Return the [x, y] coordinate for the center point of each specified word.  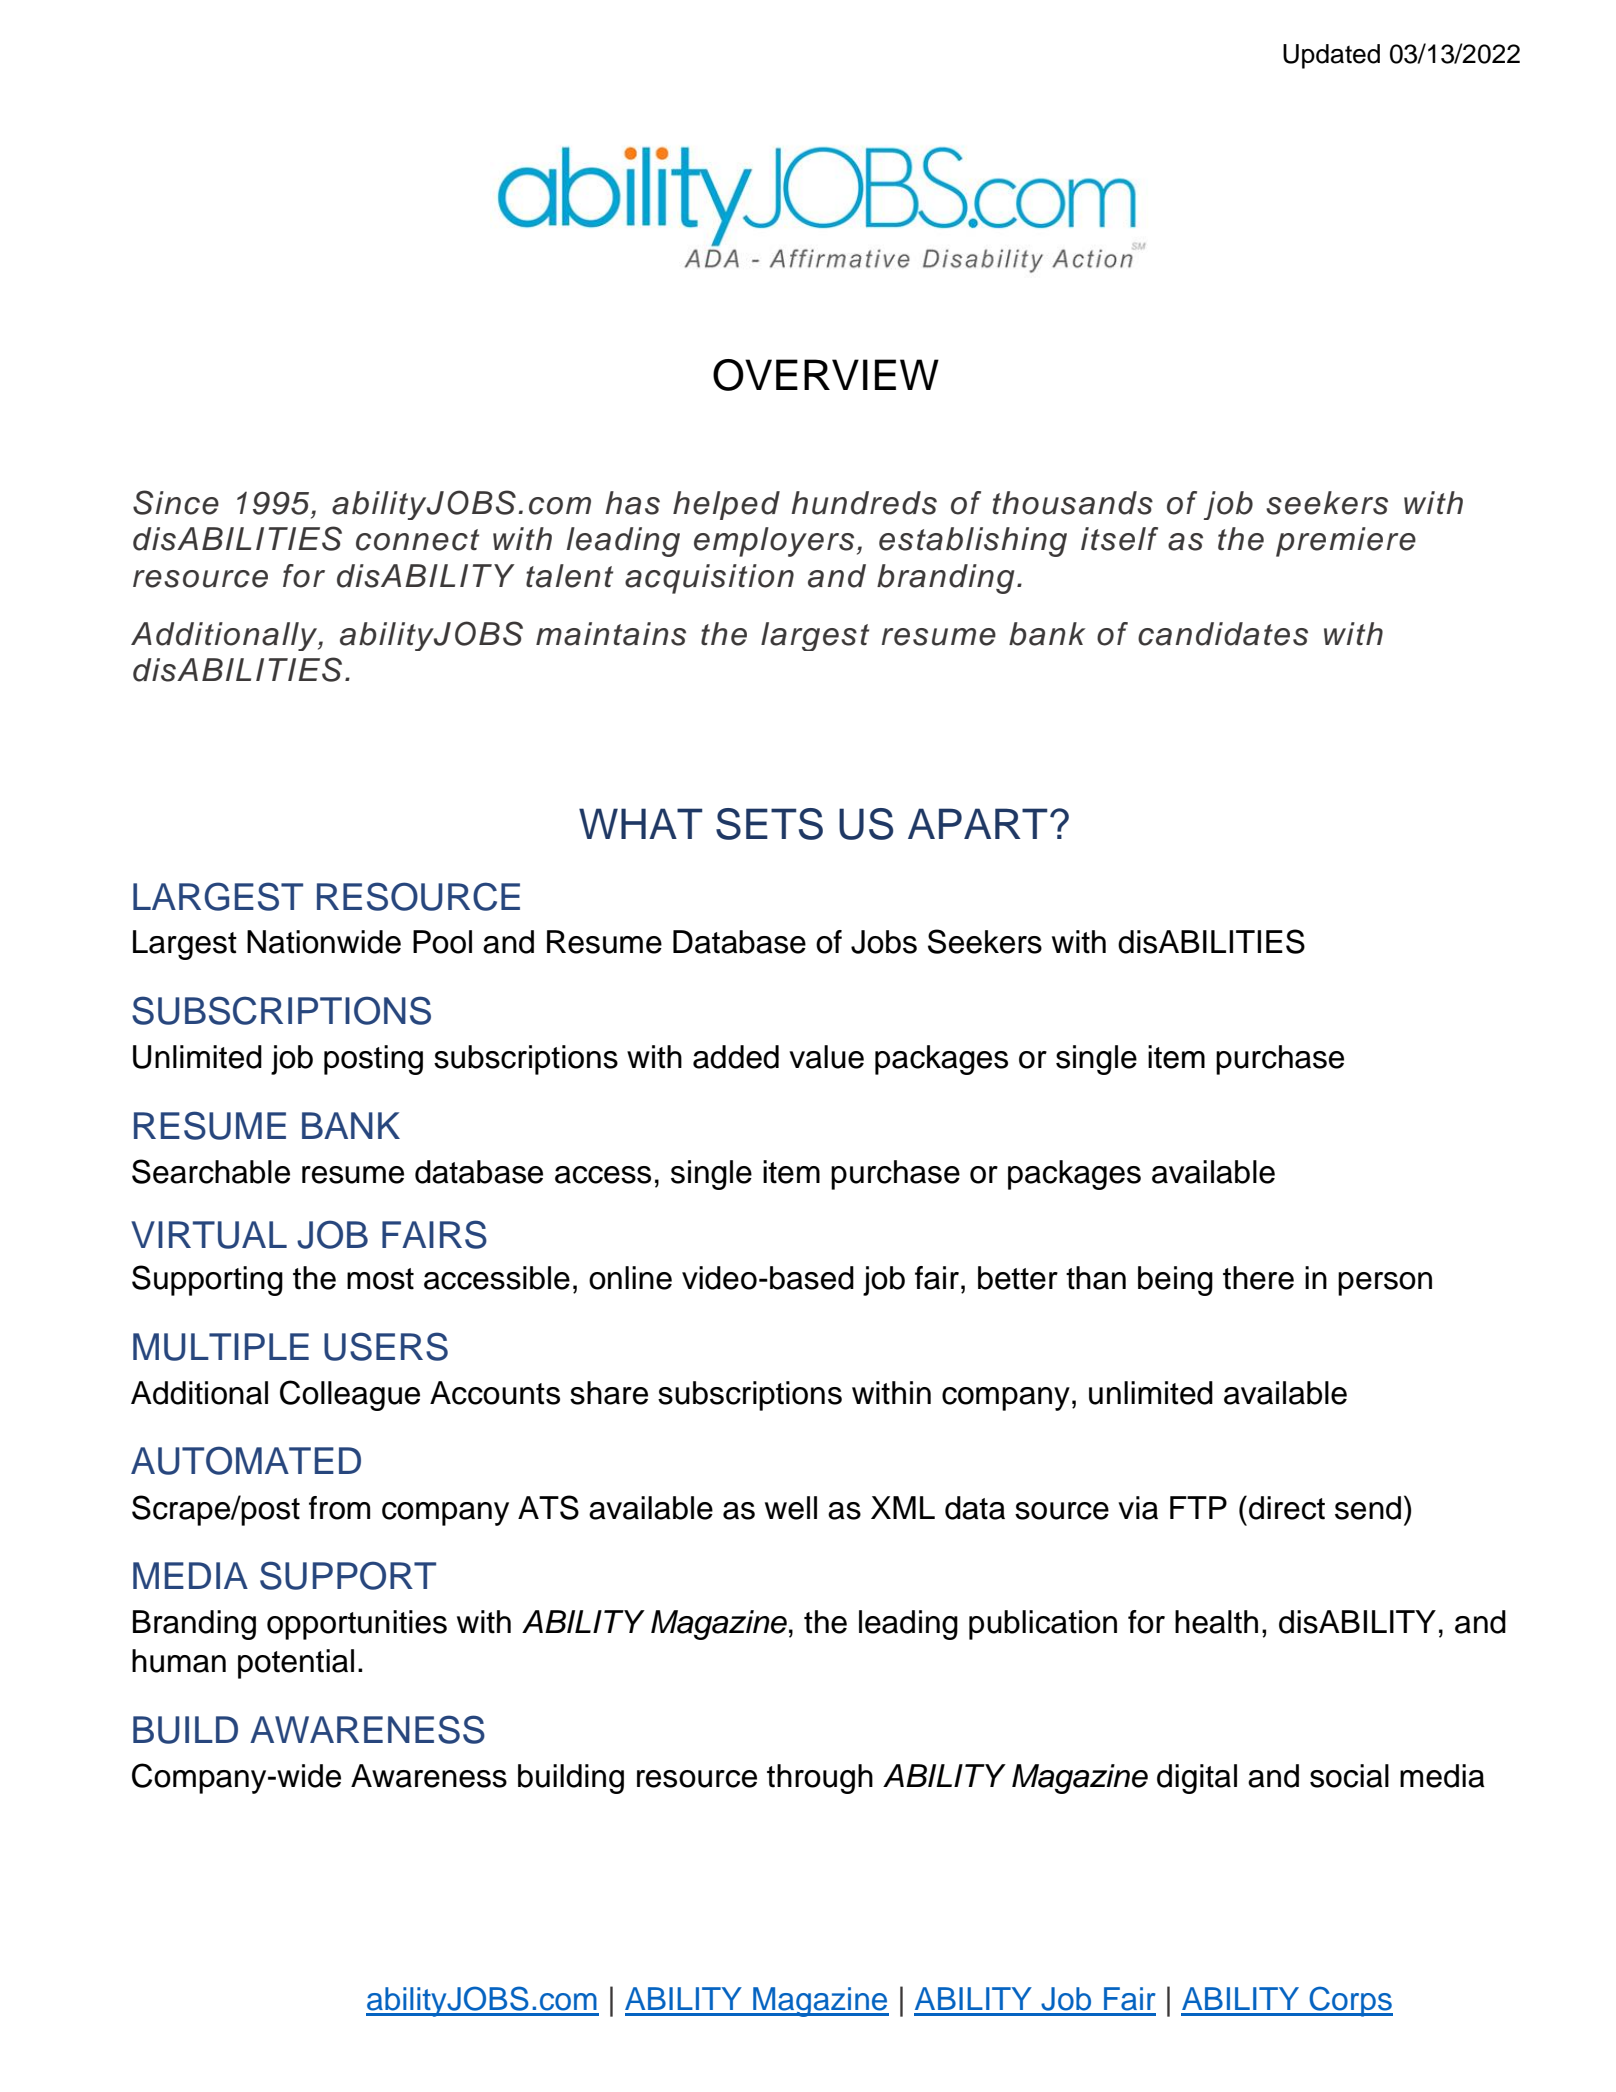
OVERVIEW [826, 375]
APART [978, 823]
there [1258, 1278]
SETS [769, 824]
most [380, 1279]
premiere [1346, 542]
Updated [1331, 56]
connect [417, 540]
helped [726, 505]
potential [296, 1664]
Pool [442, 942]
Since [176, 502]
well [791, 1508]
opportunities [357, 1625]
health [1216, 1622]
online [630, 1278]
